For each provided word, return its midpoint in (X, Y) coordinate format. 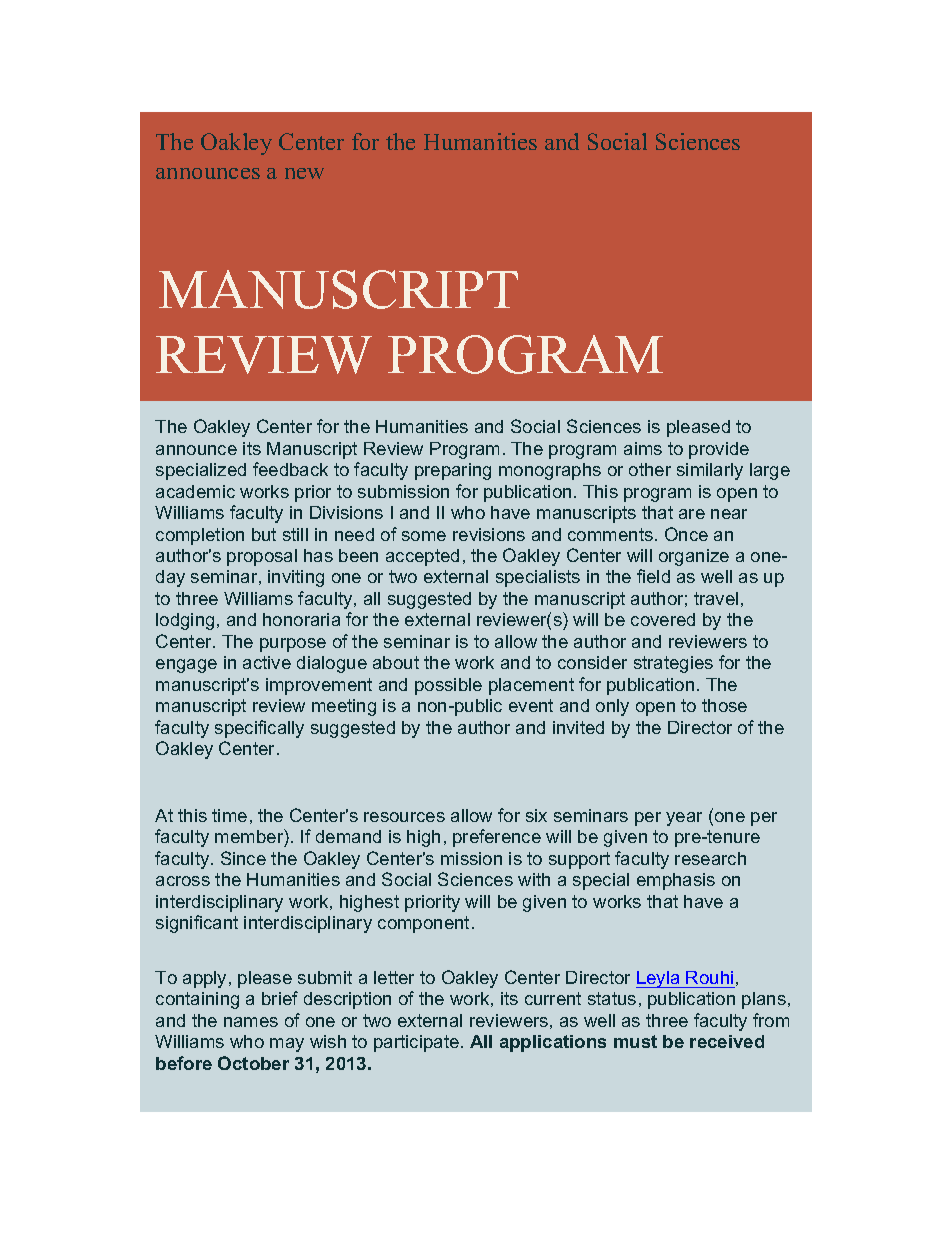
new (304, 173)
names (251, 1022)
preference (497, 838)
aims (643, 448)
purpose (293, 645)
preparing (453, 471)
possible (448, 686)
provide (719, 450)
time (229, 815)
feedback (290, 469)
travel (716, 598)
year (684, 819)
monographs (550, 471)
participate (416, 1043)
